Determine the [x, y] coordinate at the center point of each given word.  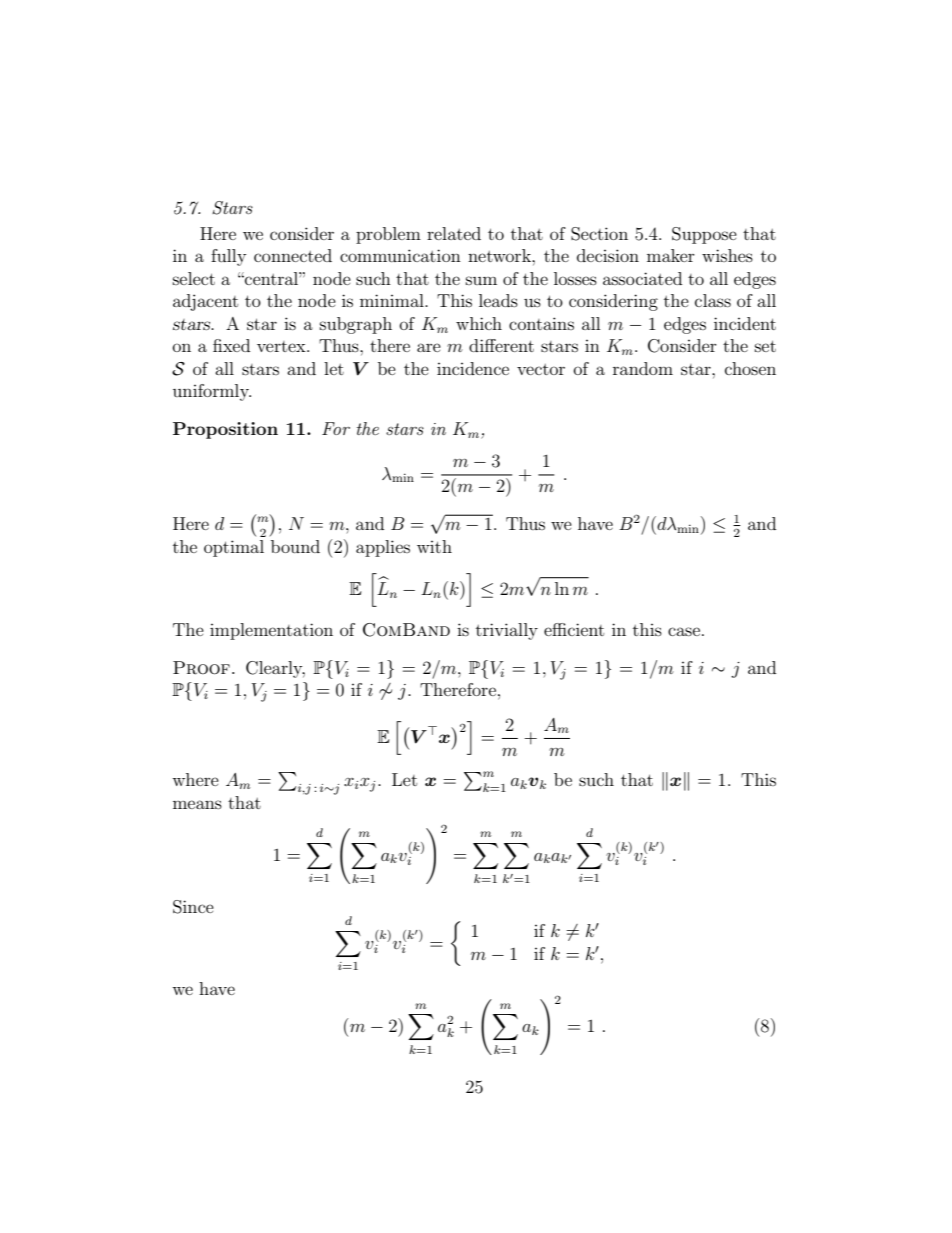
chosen [750, 368]
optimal [234, 548]
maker [671, 255]
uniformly [212, 392]
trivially [507, 631]
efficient [574, 629]
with [434, 546]
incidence [473, 368]
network [500, 255]
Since [193, 907]
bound [295, 546]
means [197, 804]
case [684, 631]
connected [293, 255]
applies [383, 548]
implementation [271, 631]
